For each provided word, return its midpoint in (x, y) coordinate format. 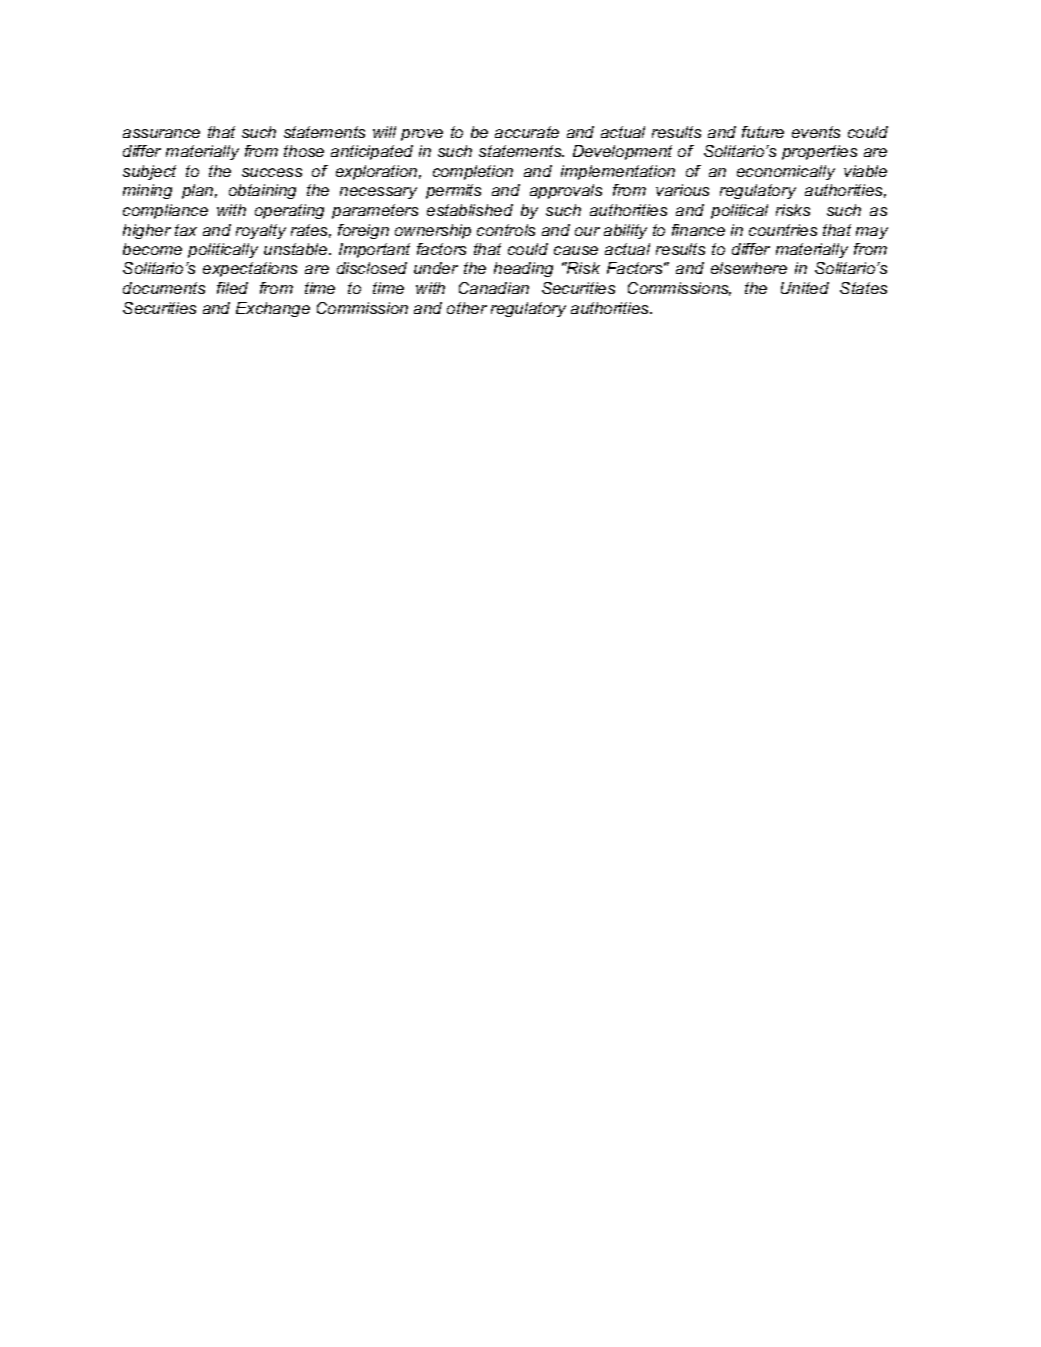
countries (783, 230)
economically (786, 172)
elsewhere (749, 268)
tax (186, 230)
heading (523, 269)
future (763, 132)
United (805, 288)
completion (473, 172)
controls (506, 230)
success (272, 172)
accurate (527, 132)
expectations (250, 269)
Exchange (273, 309)
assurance (161, 133)
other (467, 308)
